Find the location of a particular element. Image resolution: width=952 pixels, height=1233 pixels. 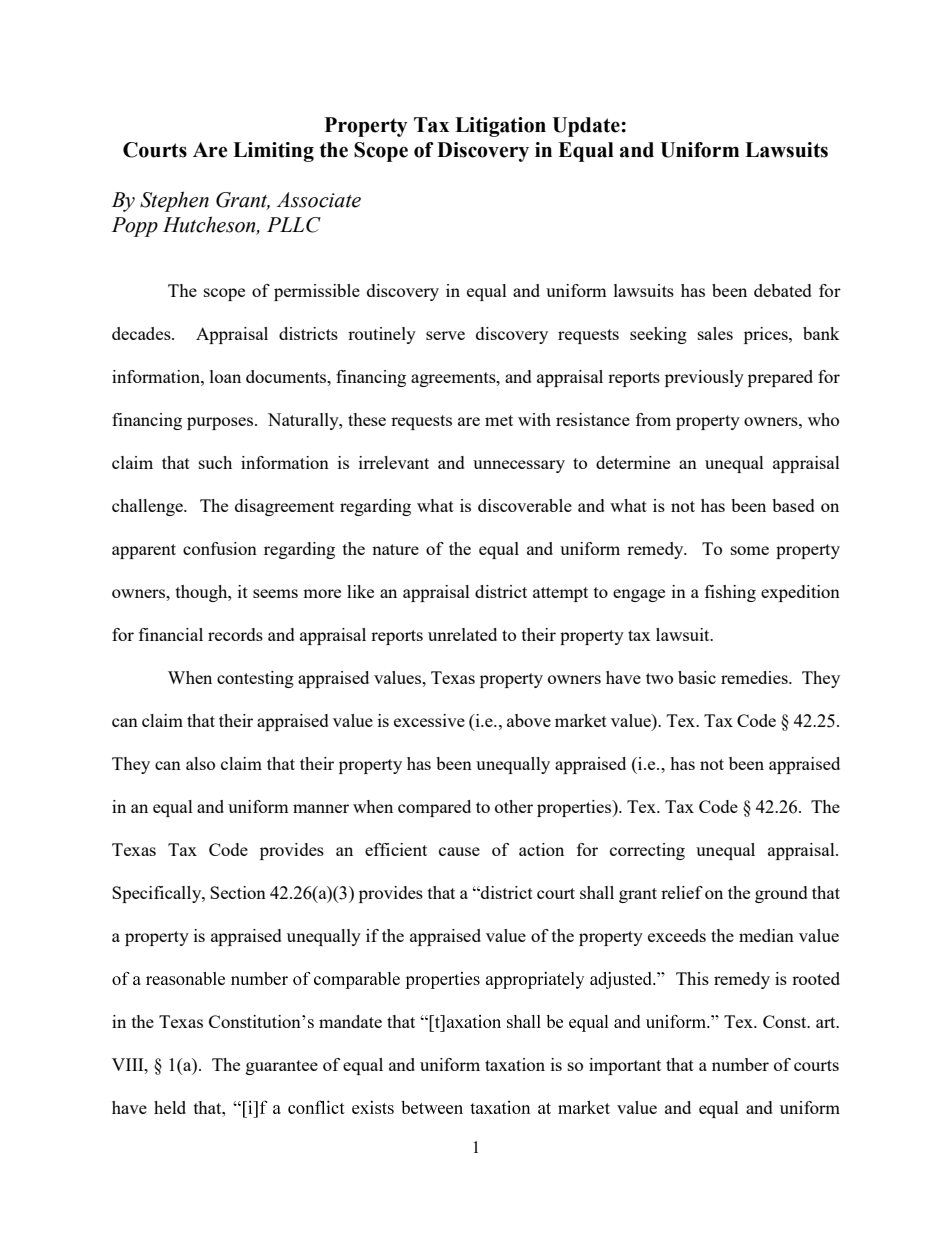

serve is located at coordinates (445, 335).
